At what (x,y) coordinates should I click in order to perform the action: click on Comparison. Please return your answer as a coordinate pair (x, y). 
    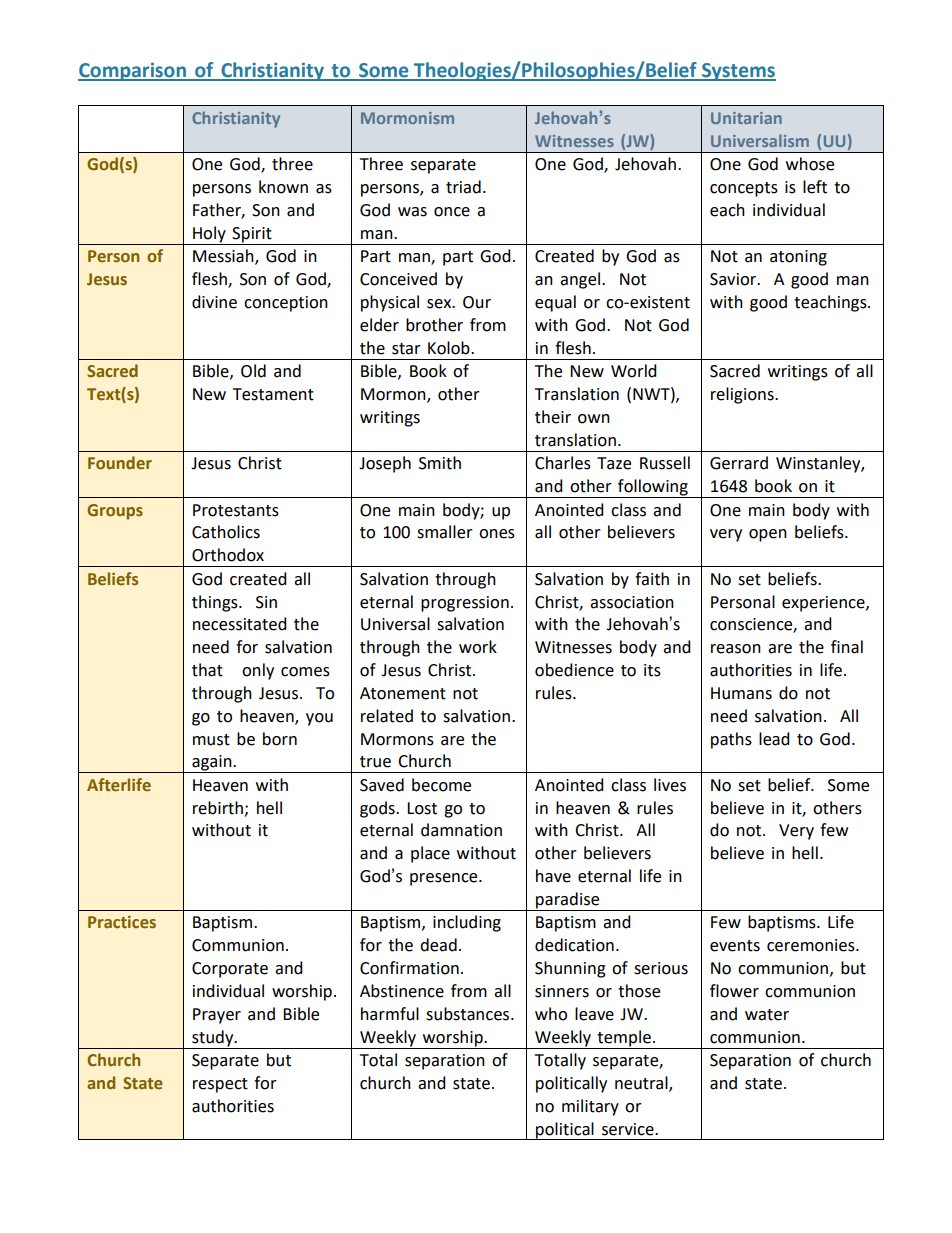
    Looking at the image, I should click on (133, 71).
